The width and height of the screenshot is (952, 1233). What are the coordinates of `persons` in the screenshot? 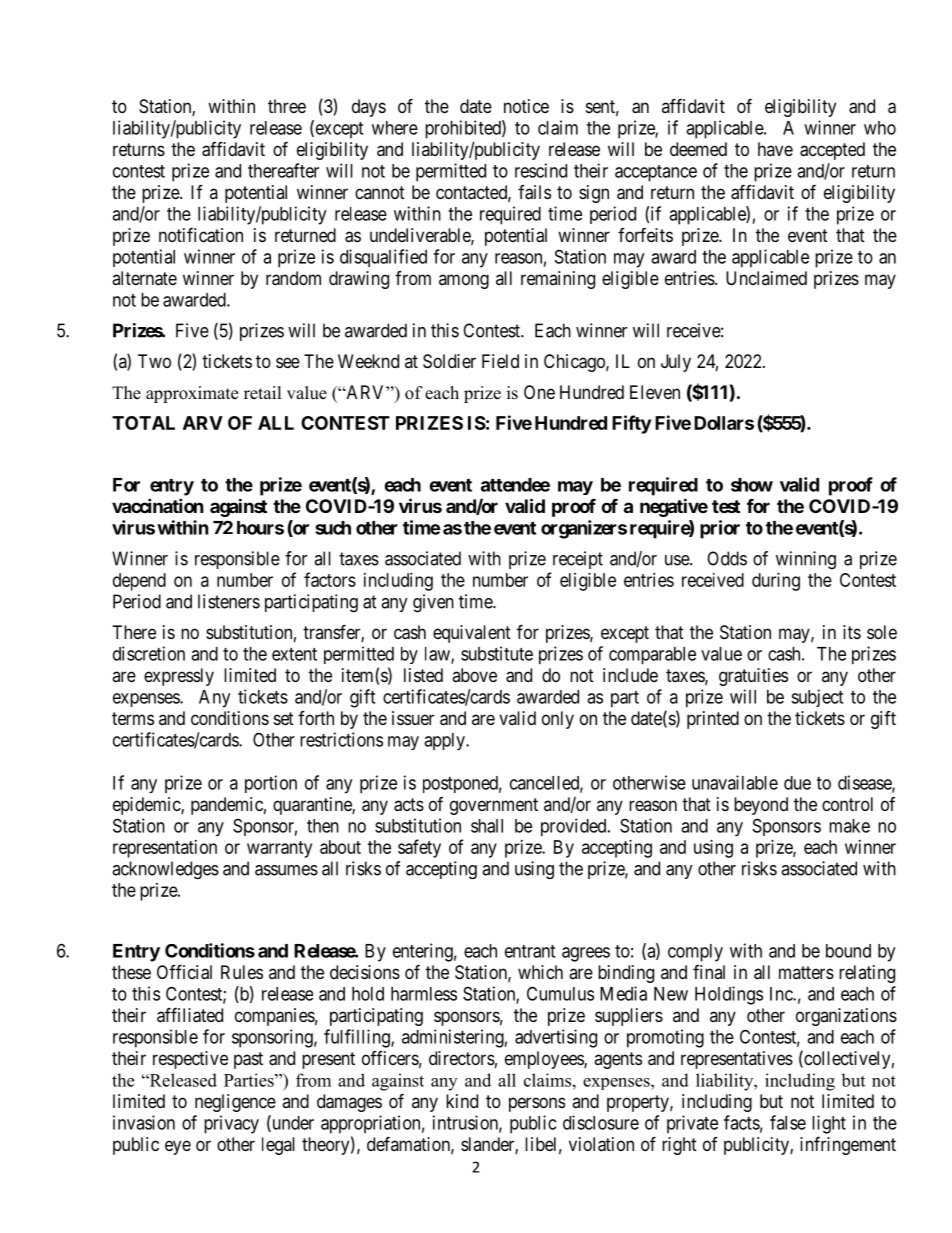 It's located at (537, 1104).
